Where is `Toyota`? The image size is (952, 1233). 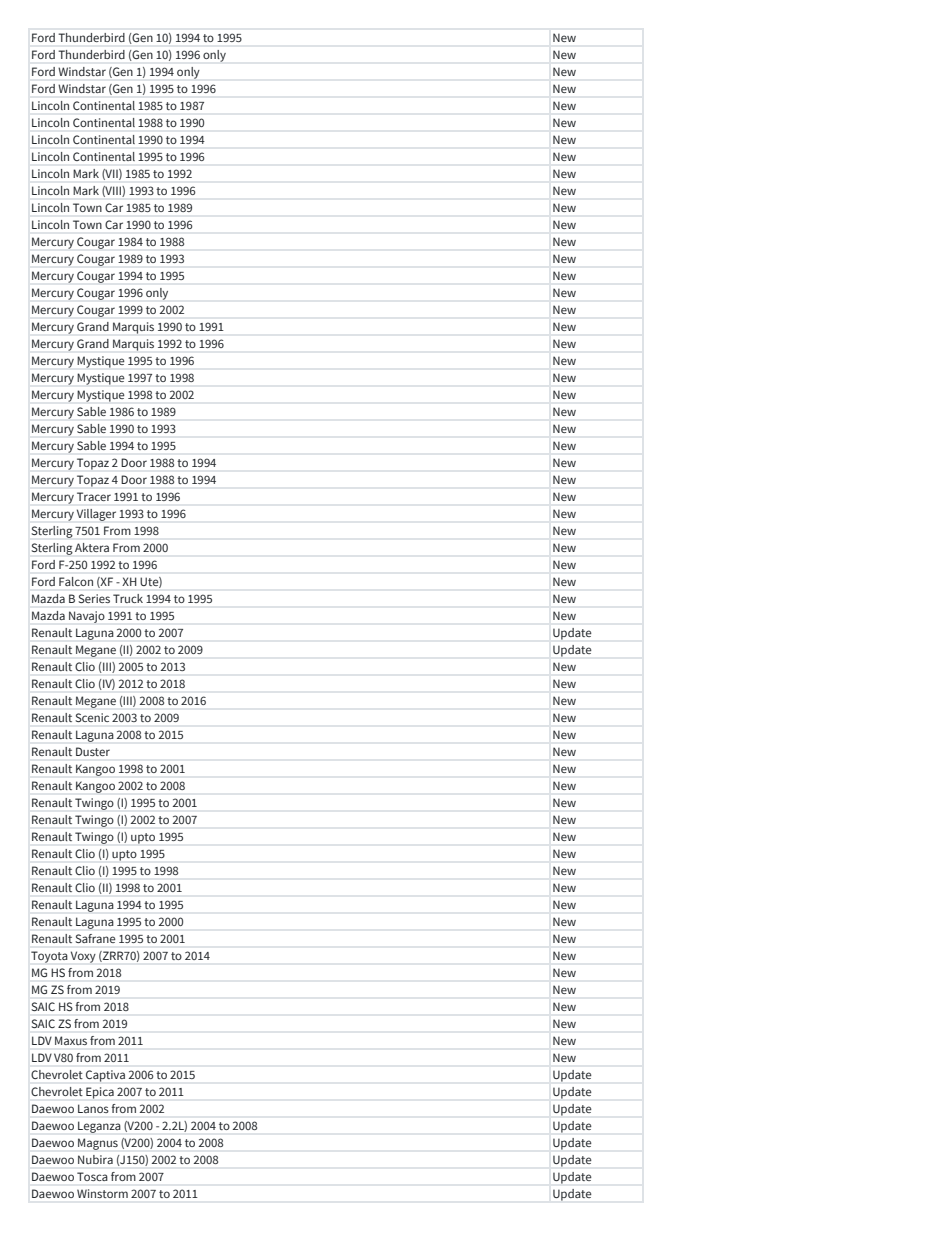
Toyota is located at coordinates (49, 957).
